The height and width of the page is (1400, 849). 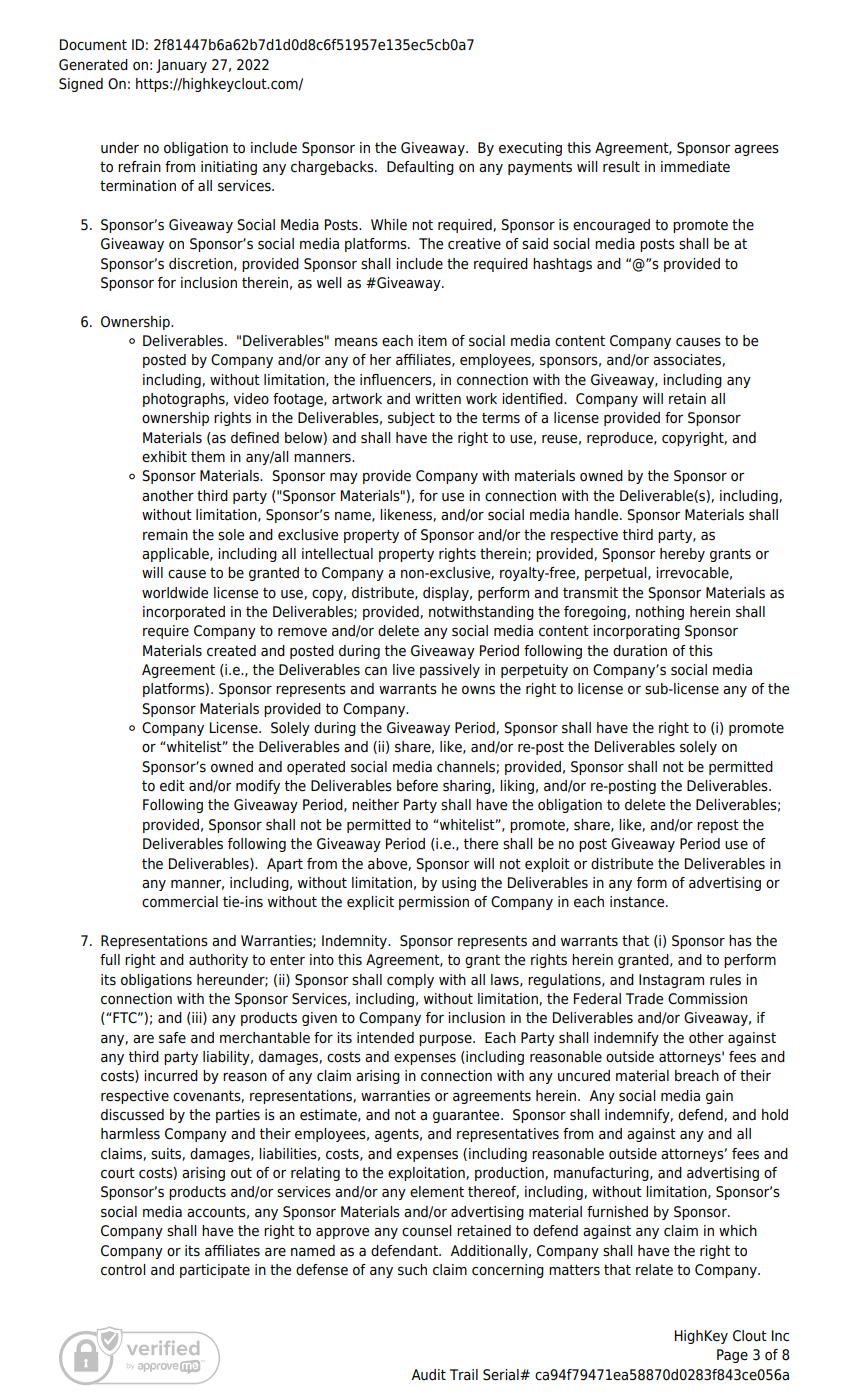 I want to click on Page, so click(x=732, y=1356).
